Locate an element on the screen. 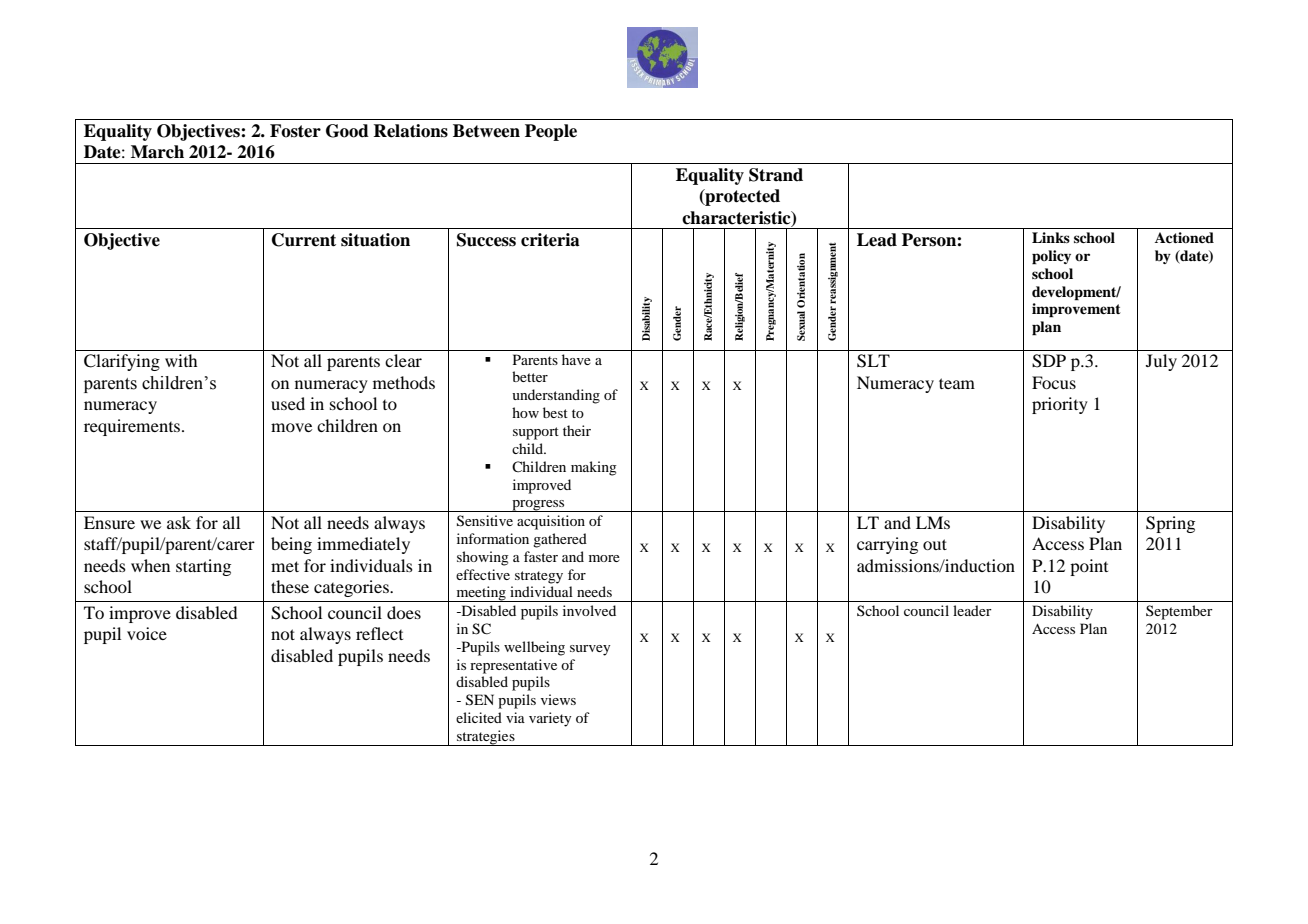 Image resolution: width=1308 pixels, height=924 pixels. March is located at coordinates (157, 152).
